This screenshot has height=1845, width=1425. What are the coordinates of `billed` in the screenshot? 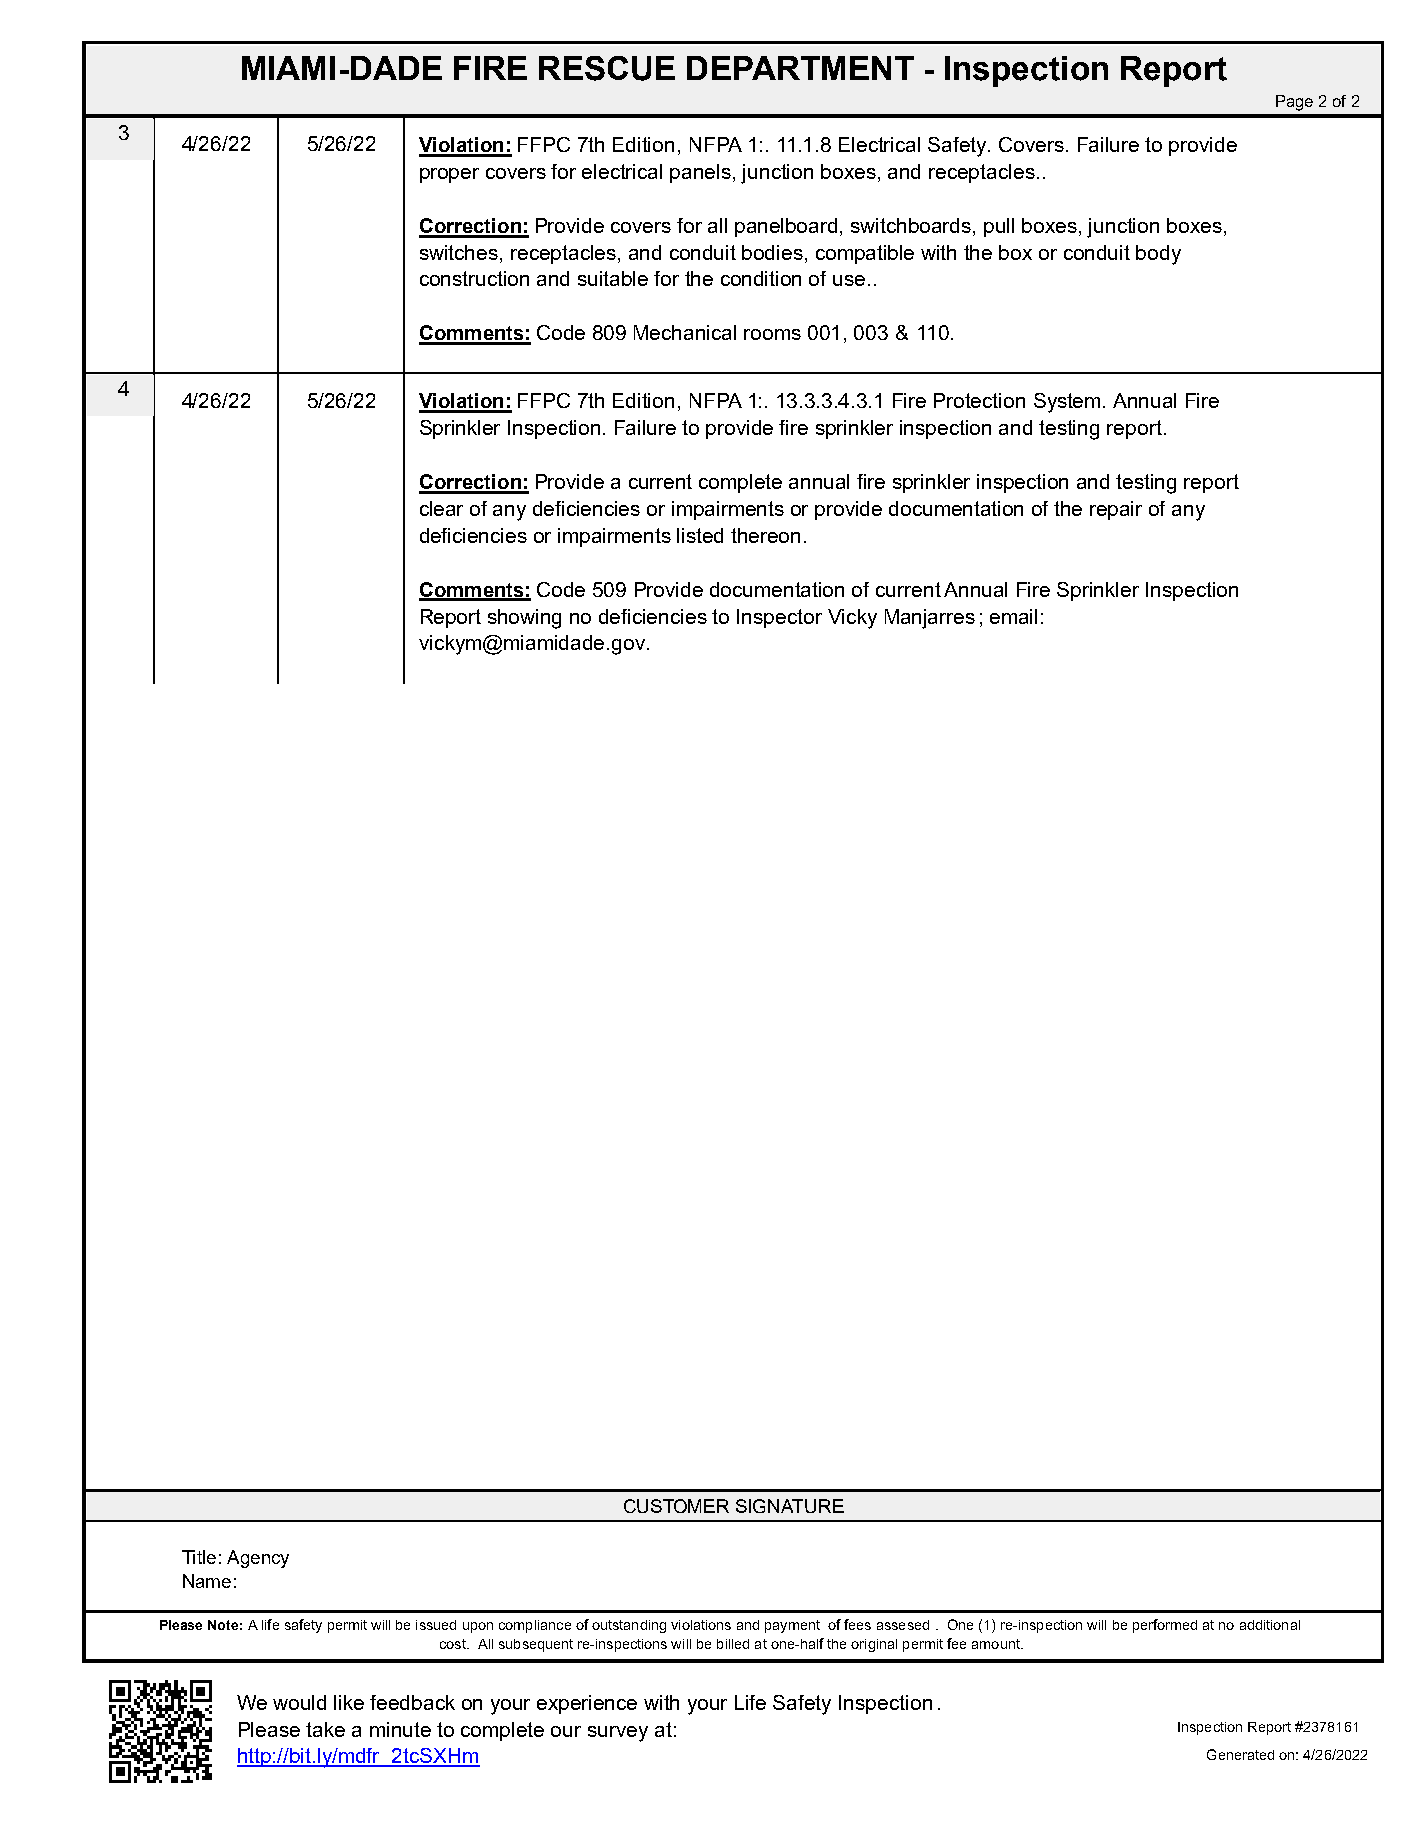 It's located at (733, 1644).
